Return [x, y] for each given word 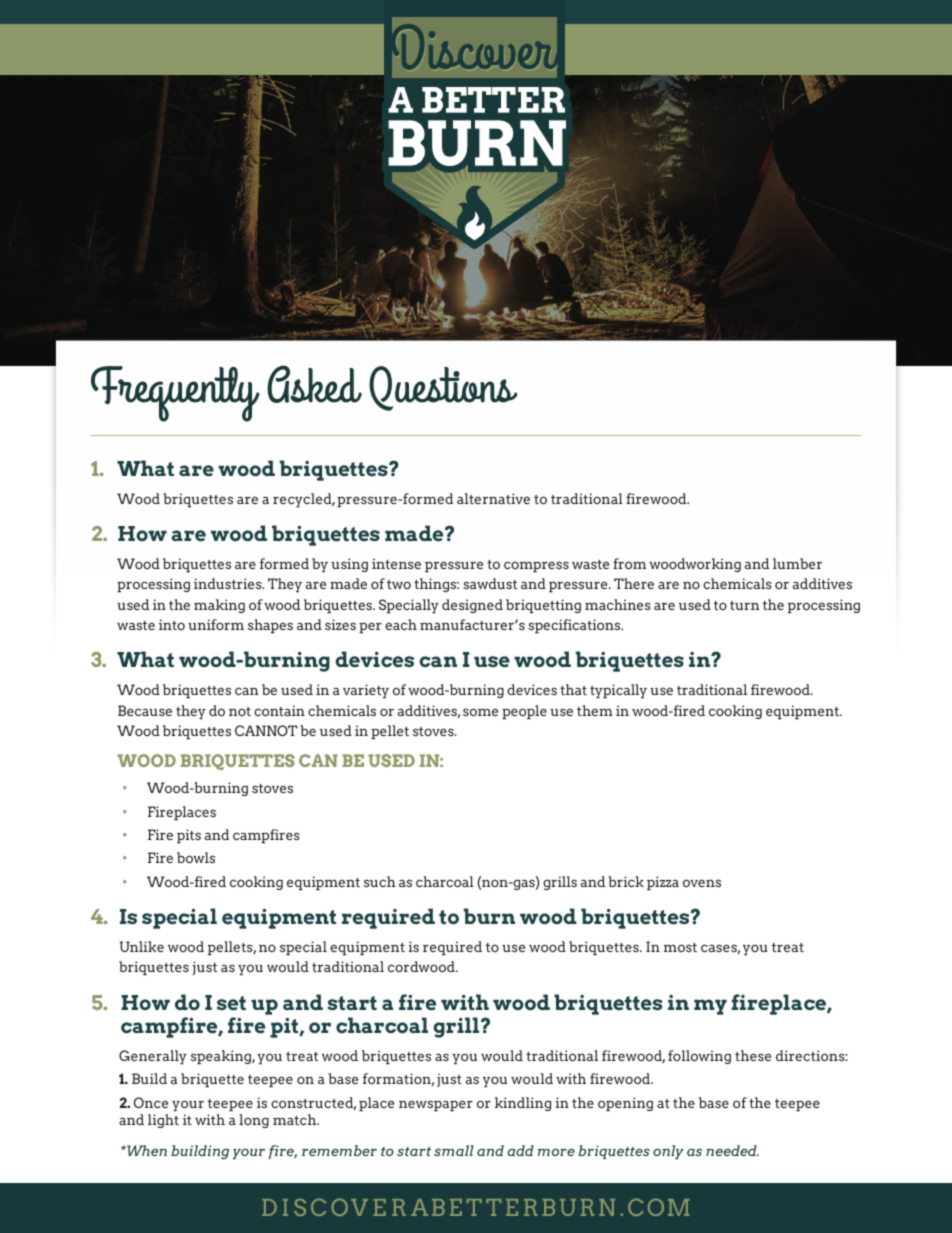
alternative [493, 498]
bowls [196, 857]
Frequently [175, 394]
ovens [702, 883]
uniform [216, 624]
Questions [443, 388]
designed [472, 606]
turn [744, 605]
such [380, 881]
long [254, 1121]
